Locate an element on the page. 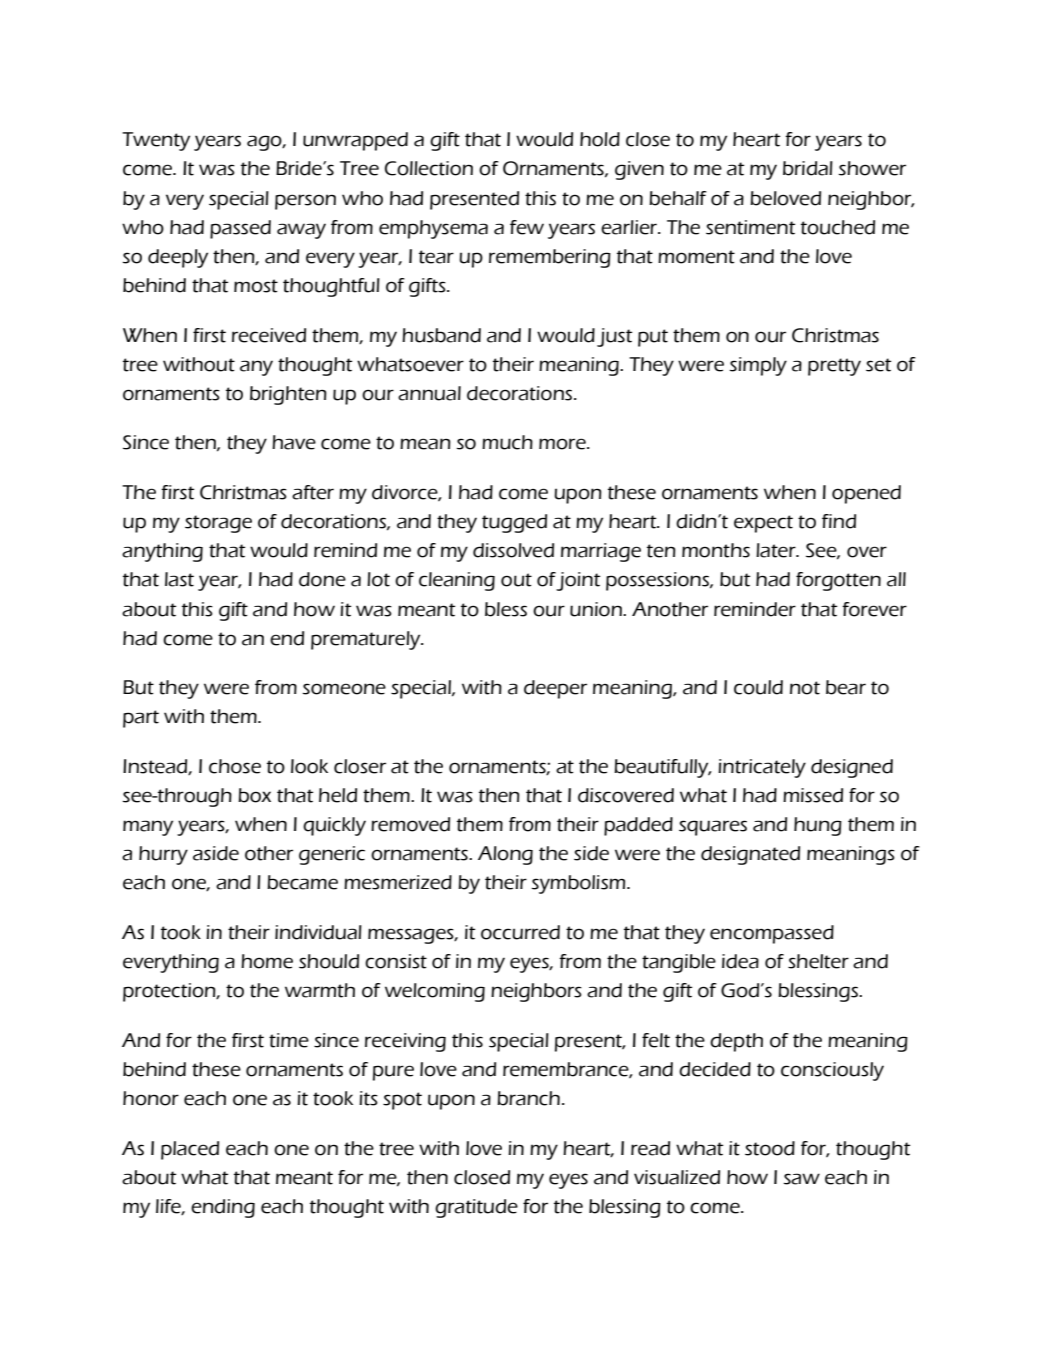  bridal is located at coordinates (808, 168).
